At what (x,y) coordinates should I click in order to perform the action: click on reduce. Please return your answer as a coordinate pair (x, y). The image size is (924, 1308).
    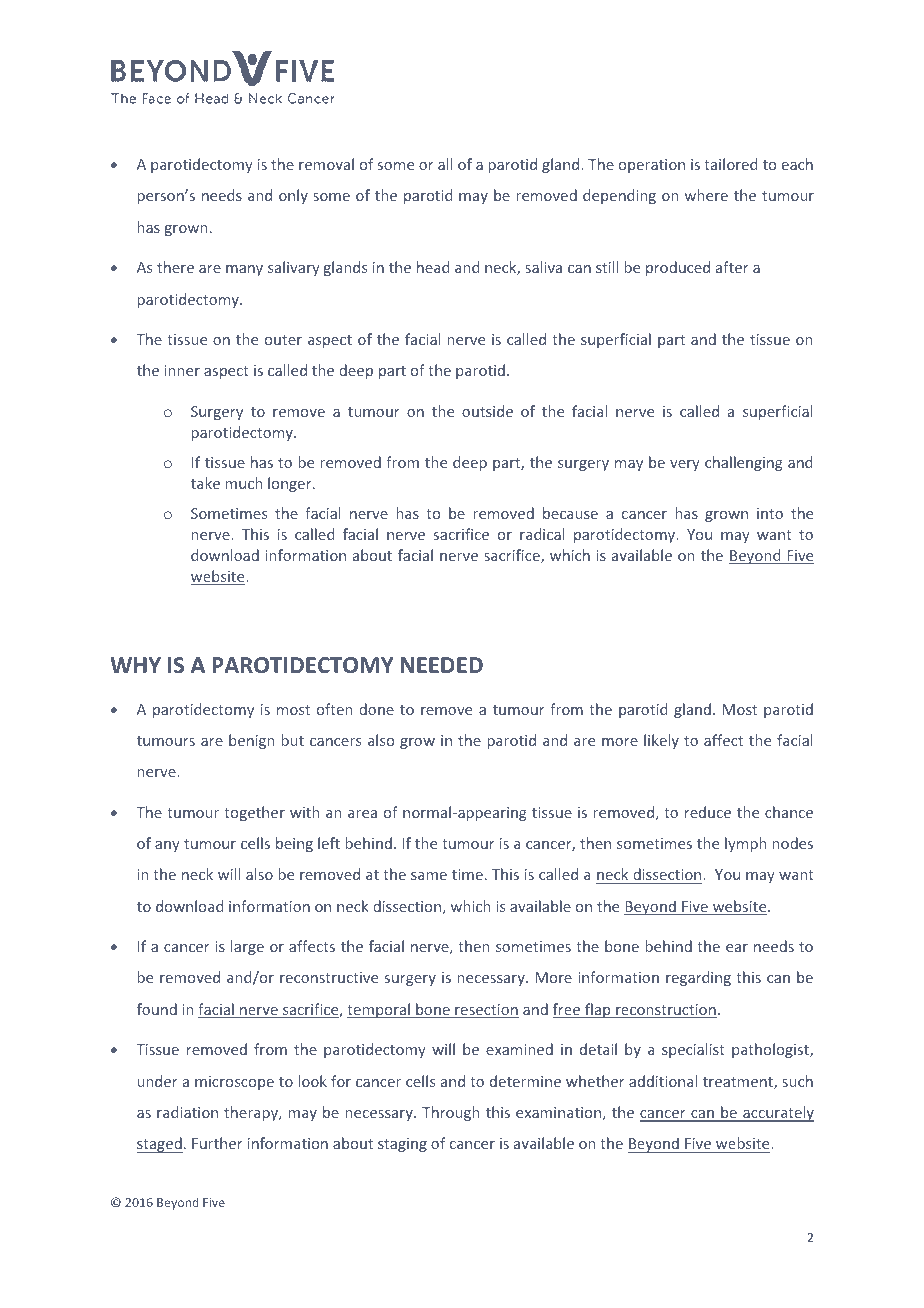
    Looking at the image, I should click on (708, 812).
